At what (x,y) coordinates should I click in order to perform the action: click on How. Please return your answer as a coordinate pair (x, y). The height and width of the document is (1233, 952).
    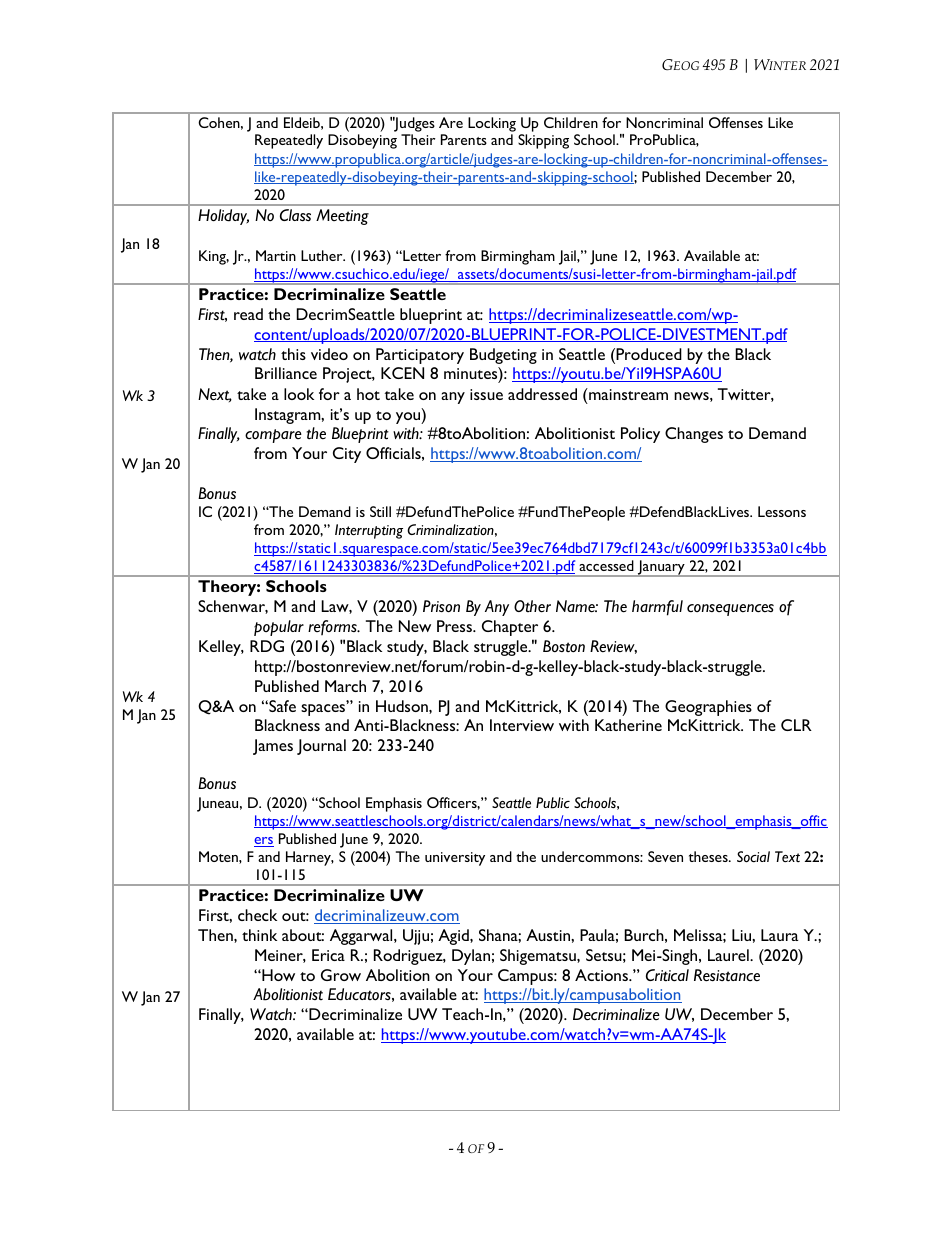
    Looking at the image, I should click on (277, 975).
